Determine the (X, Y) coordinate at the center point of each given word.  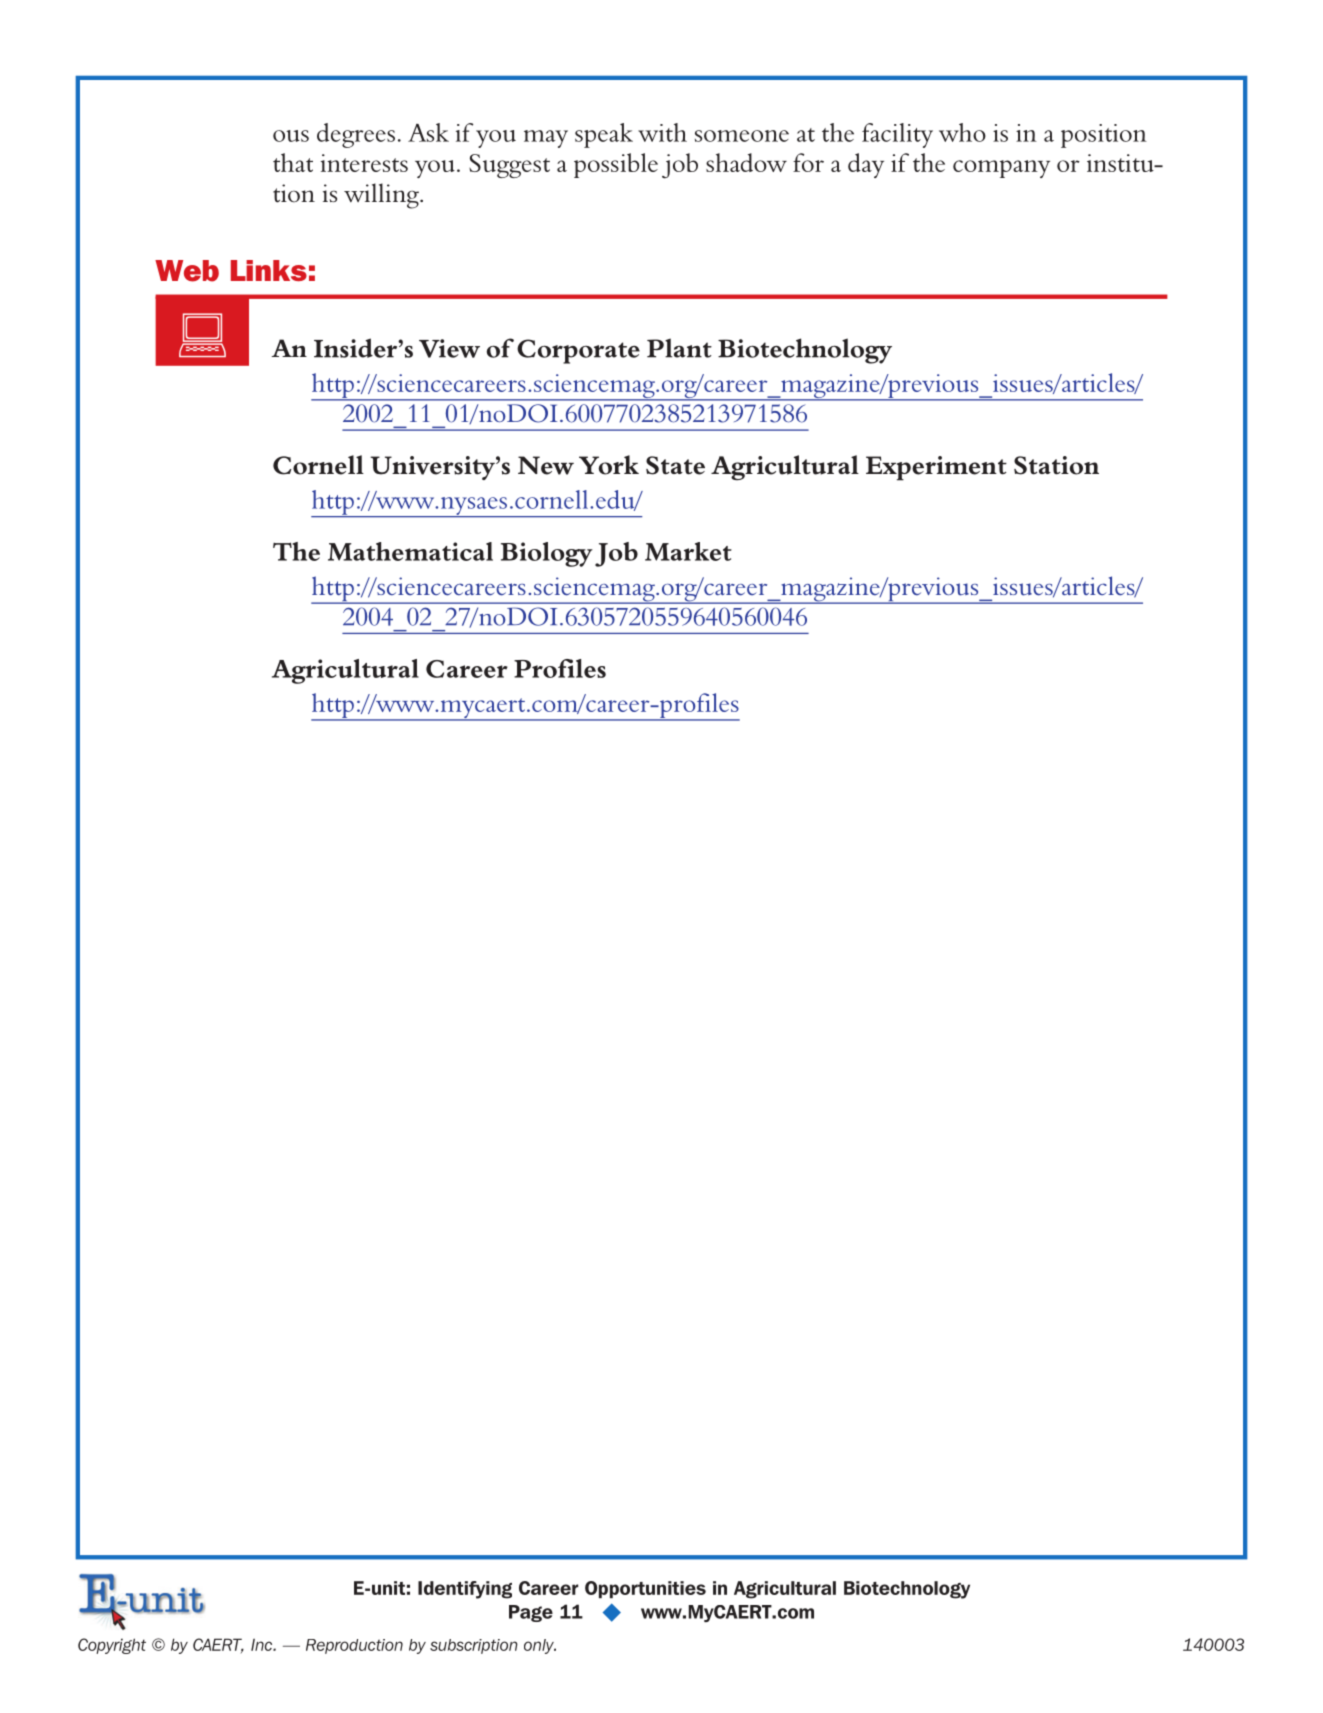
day (866, 165)
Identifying (465, 1590)
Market (688, 551)
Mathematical (410, 551)
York (609, 465)
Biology (547, 554)
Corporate (578, 351)
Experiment (936, 468)
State (675, 465)
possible (616, 165)
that (293, 162)
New (546, 465)
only (540, 1646)
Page (531, 1613)
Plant (679, 348)
